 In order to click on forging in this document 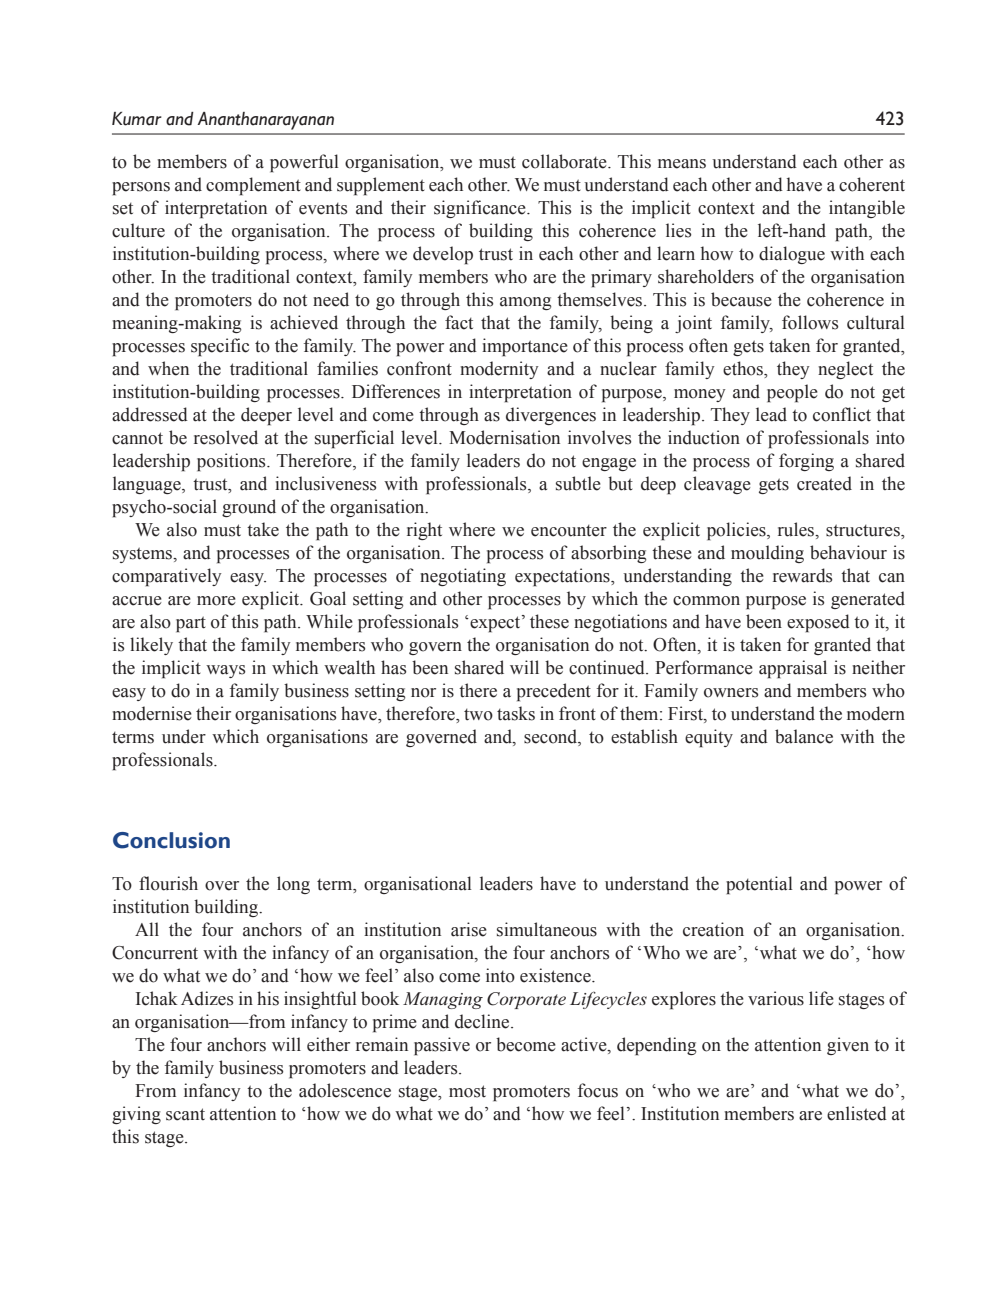, I will do `click(806, 462)`.
